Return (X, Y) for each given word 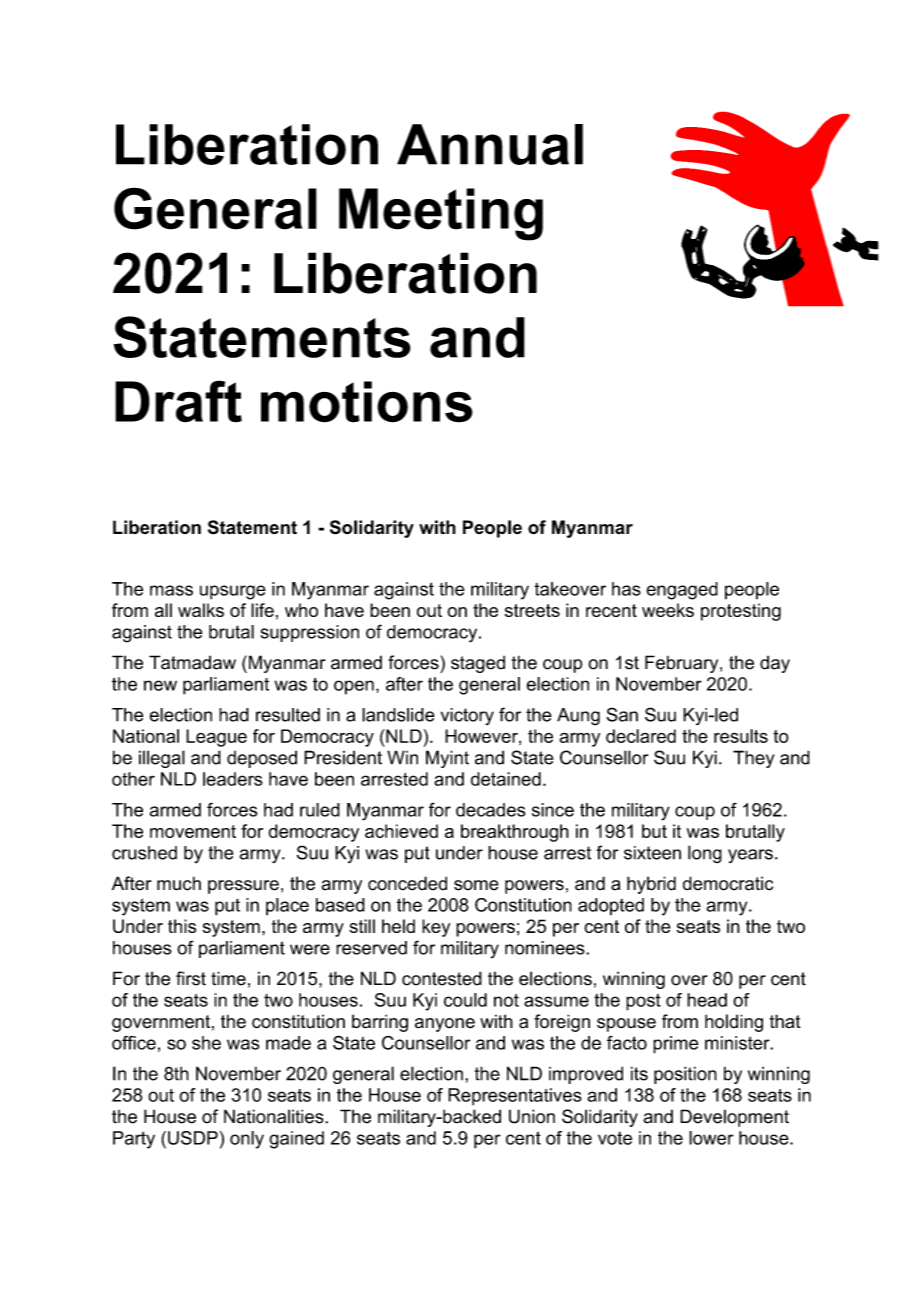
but (654, 831)
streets (532, 610)
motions (367, 402)
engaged (682, 591)
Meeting (441, 214)
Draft (178, 401)
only (247, 1140)
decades (491, 810)
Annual (490, 144)
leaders (233, 779)
